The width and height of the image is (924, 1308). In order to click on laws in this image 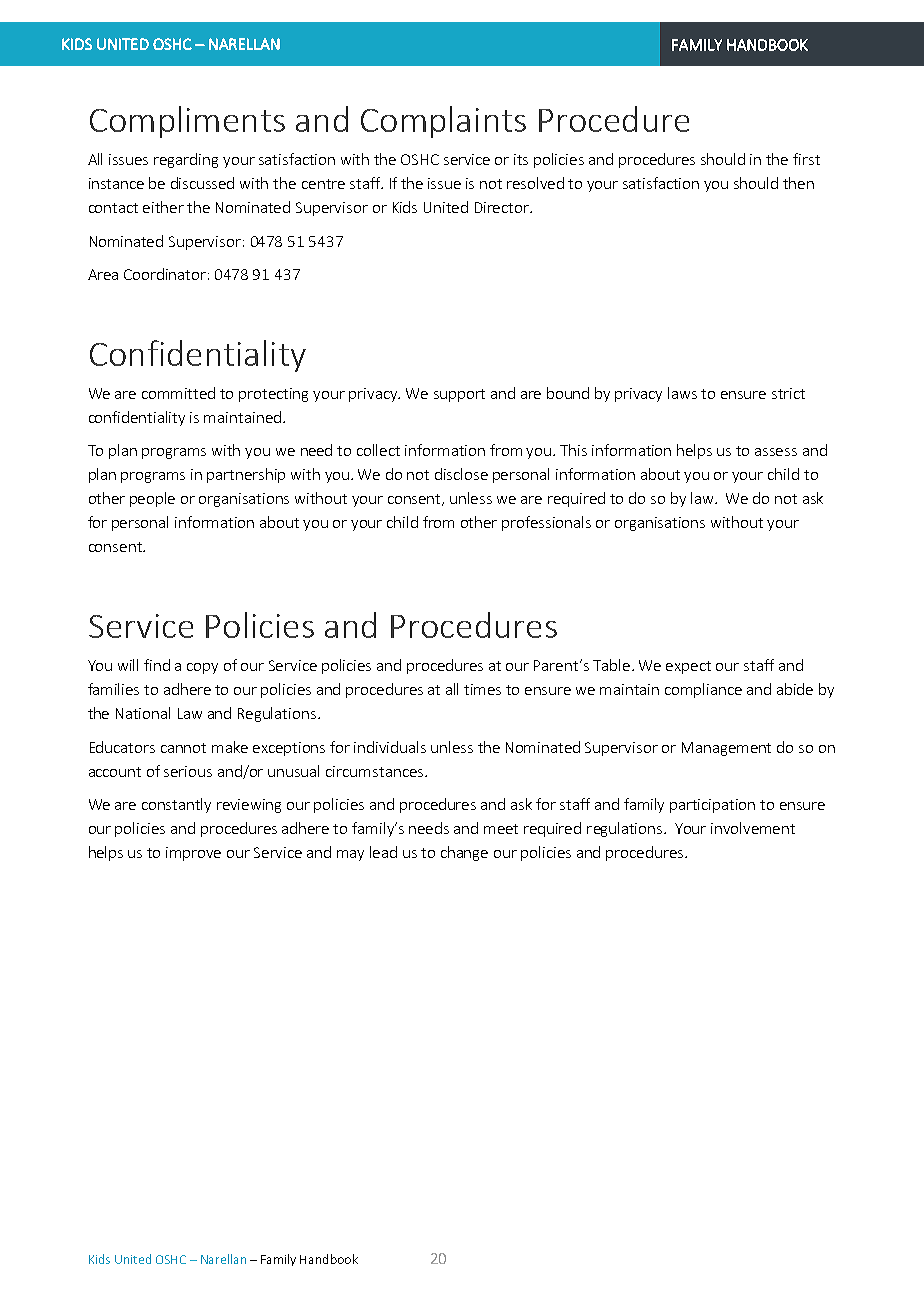, I will do `click(682, 393)`.
